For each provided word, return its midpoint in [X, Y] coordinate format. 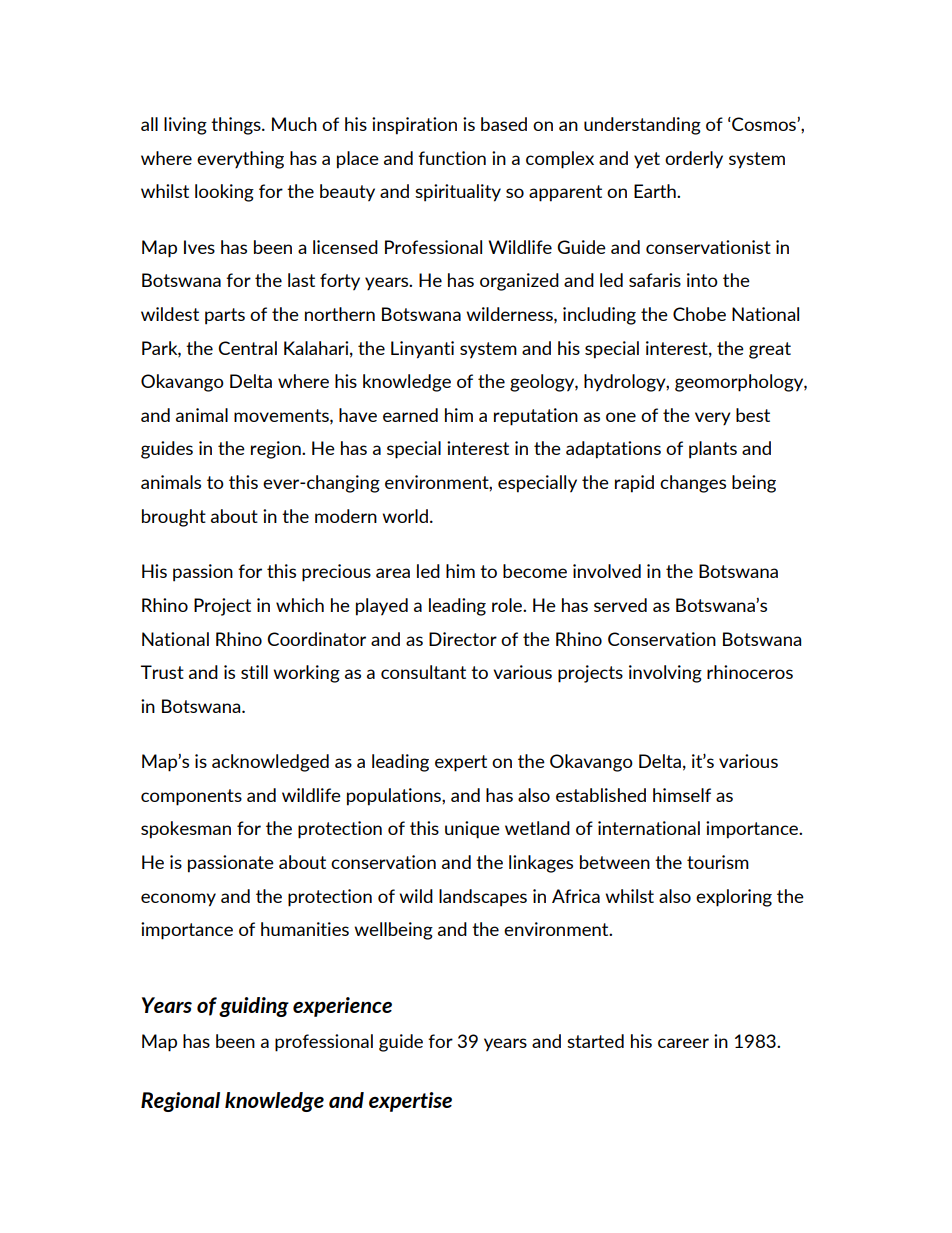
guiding [254, 1007]
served [620, 605]
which [300, 605]
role [508, 605]
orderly [694, 160]
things [237, 126]
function [452, 158]
